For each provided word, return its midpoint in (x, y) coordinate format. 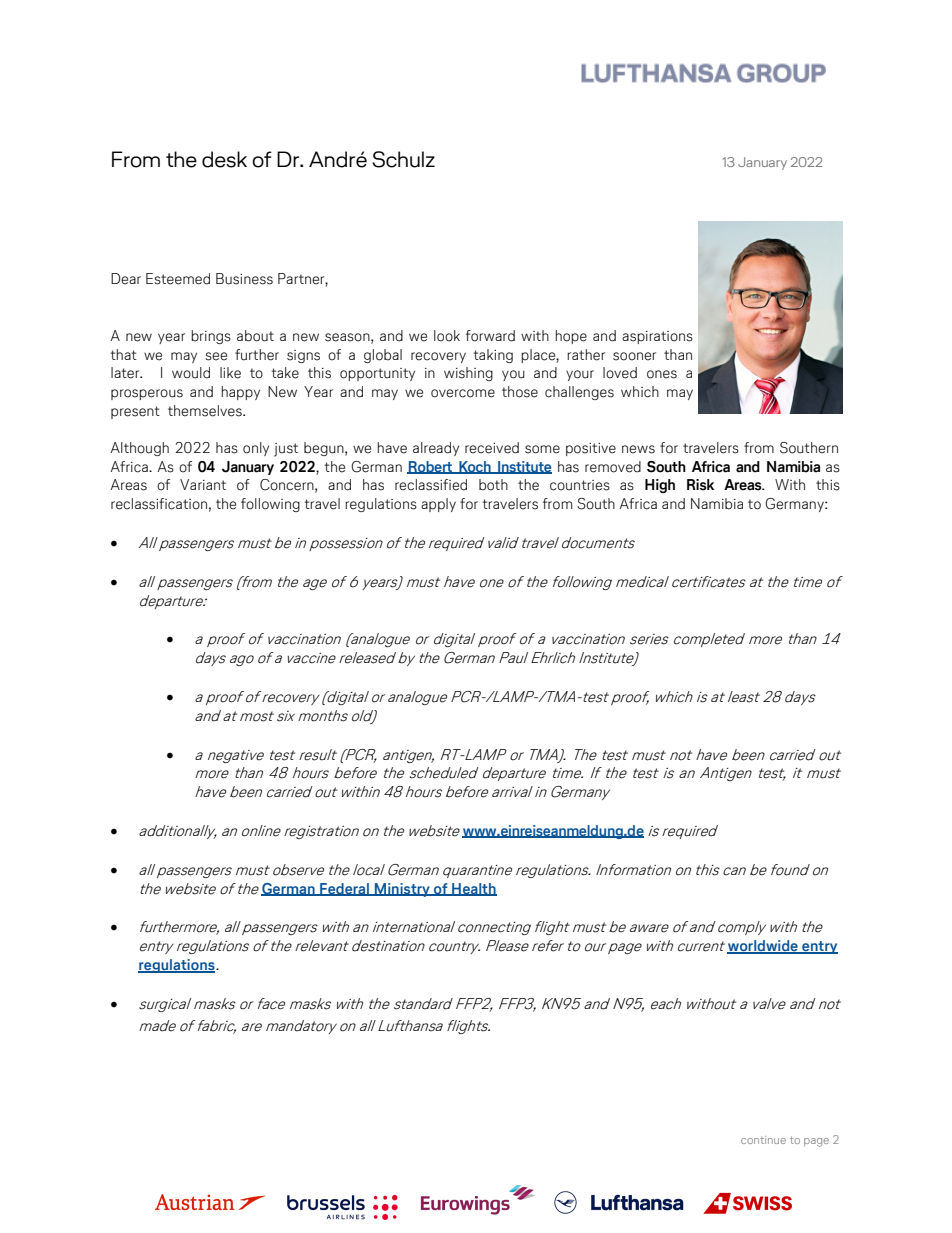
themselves (206, 411)
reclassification (159, 504)
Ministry (402, 890)
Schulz (403, 159)
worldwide (763, 947)
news (638, 449)
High (660, 486)
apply (438, 505)
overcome (463, 393)
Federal (345, 889)
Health (473, 889)
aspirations (657, 337)
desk (224, 159)
